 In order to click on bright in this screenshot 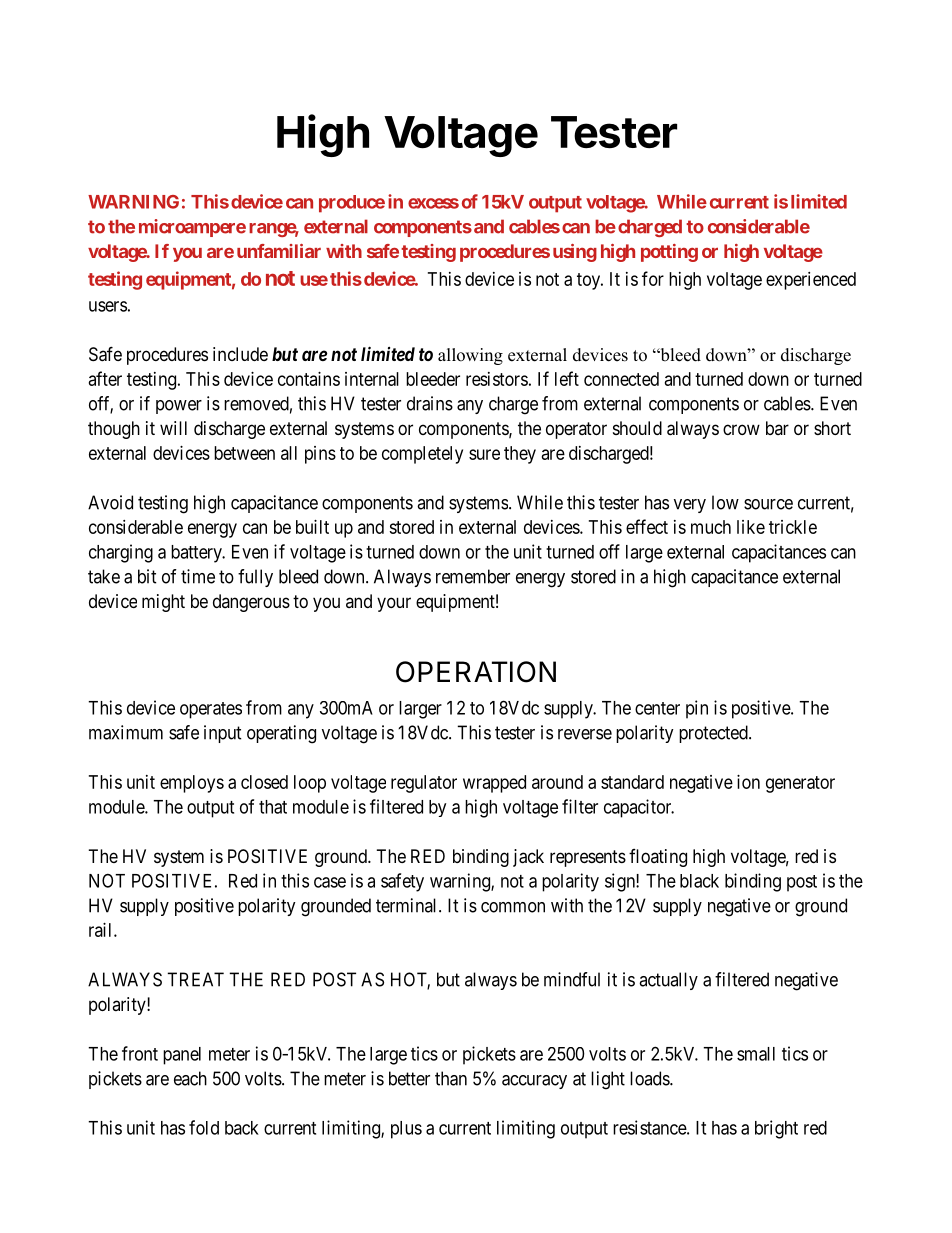, I will do `click(776, 1129)`.
